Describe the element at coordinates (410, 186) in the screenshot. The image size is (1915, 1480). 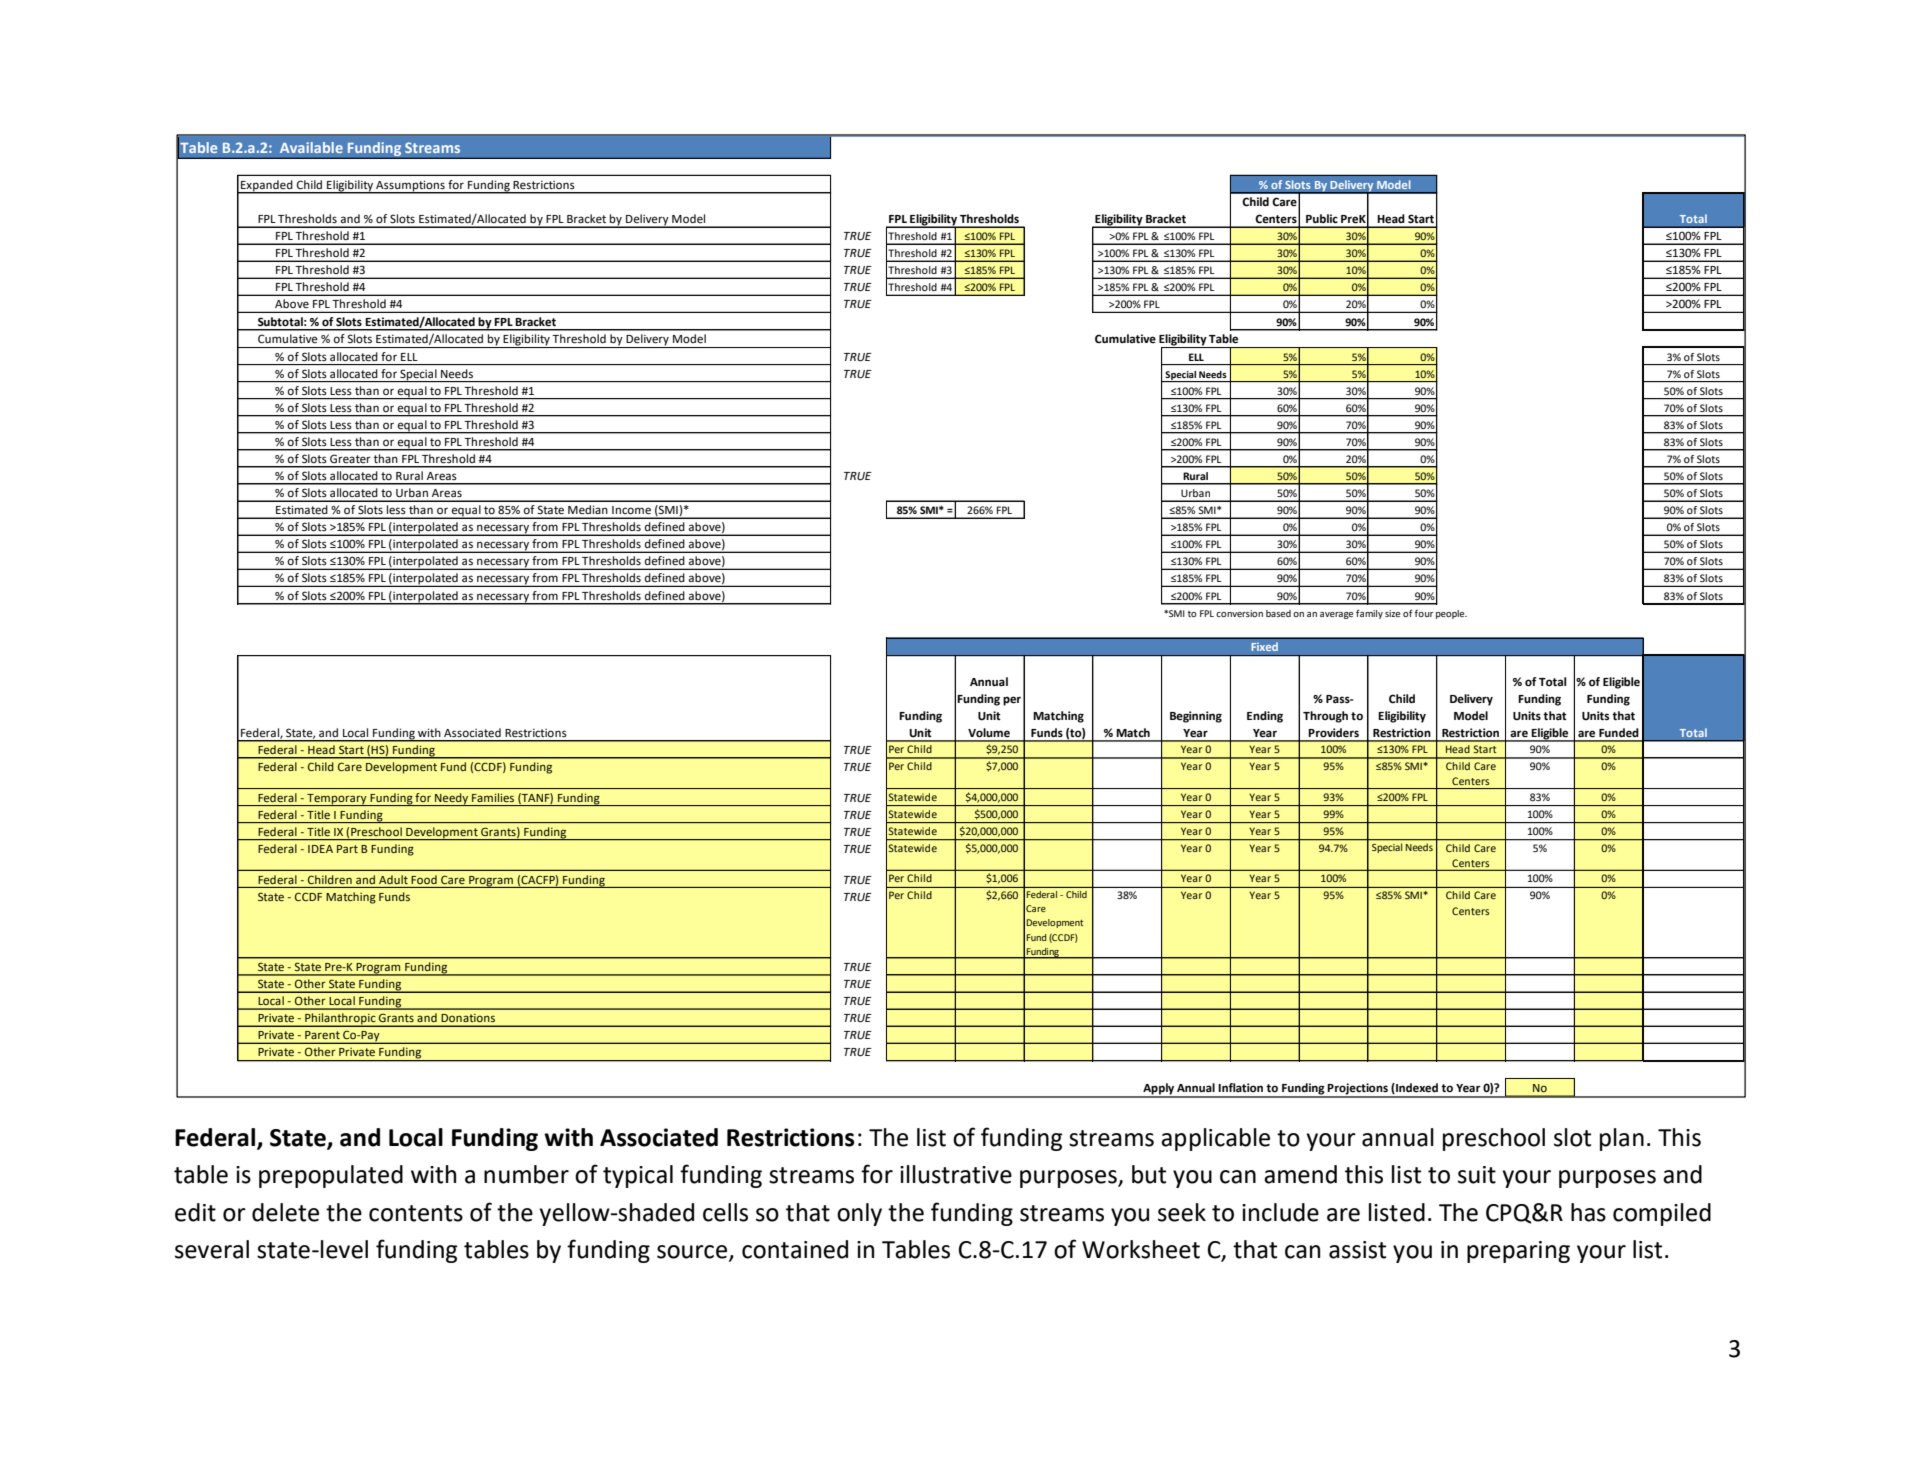
I see `Assumptions` at that location.
